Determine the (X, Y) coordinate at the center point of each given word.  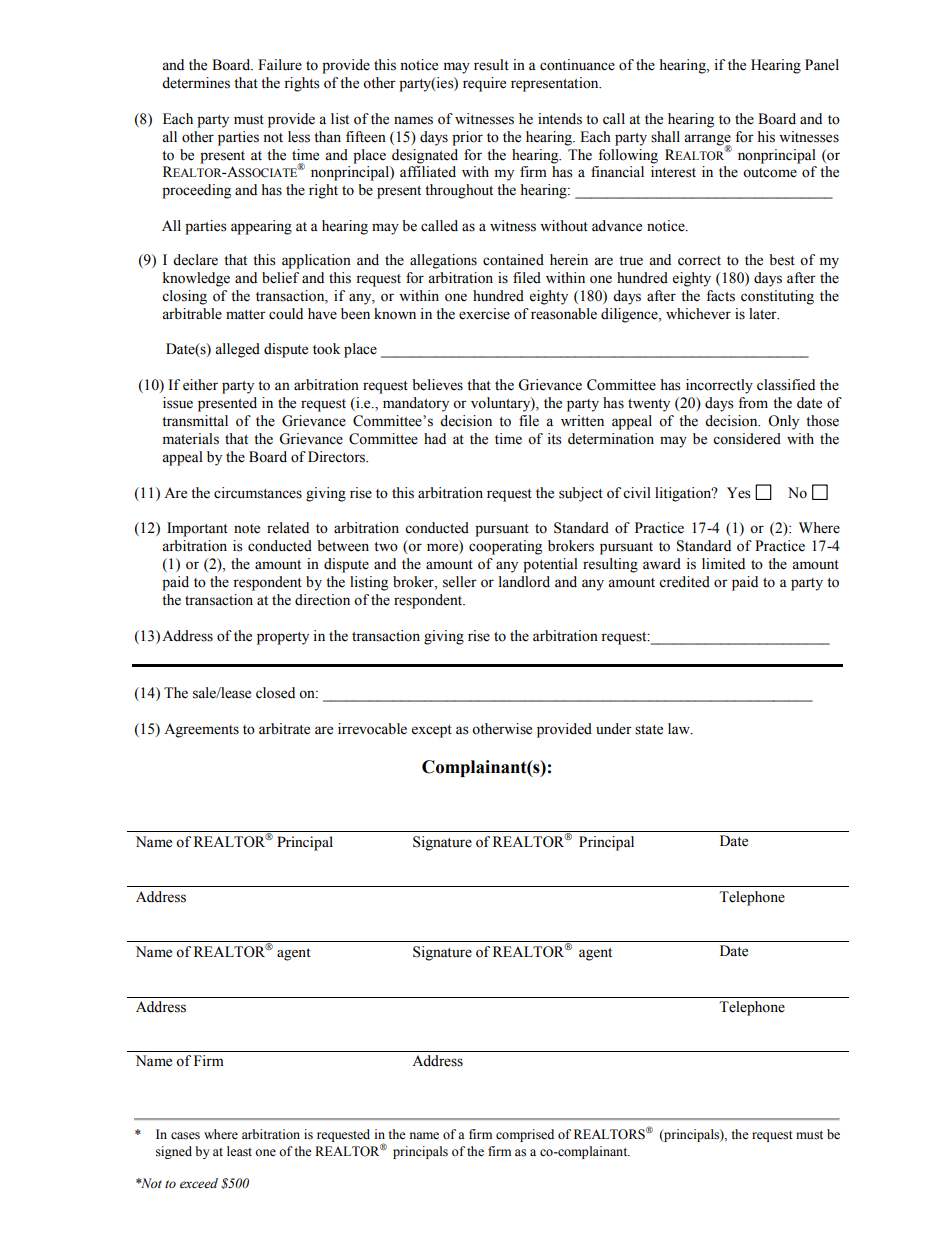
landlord (524, 582)
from (753, 403)
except (432, 731)
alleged (237, 350)
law (680, 729)
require (484, 84)
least (239, 1151)
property (283, 638)
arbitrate (284, 729)
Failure (280, 65)
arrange (707, 140)
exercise (484, 314)
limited (723, 564)
